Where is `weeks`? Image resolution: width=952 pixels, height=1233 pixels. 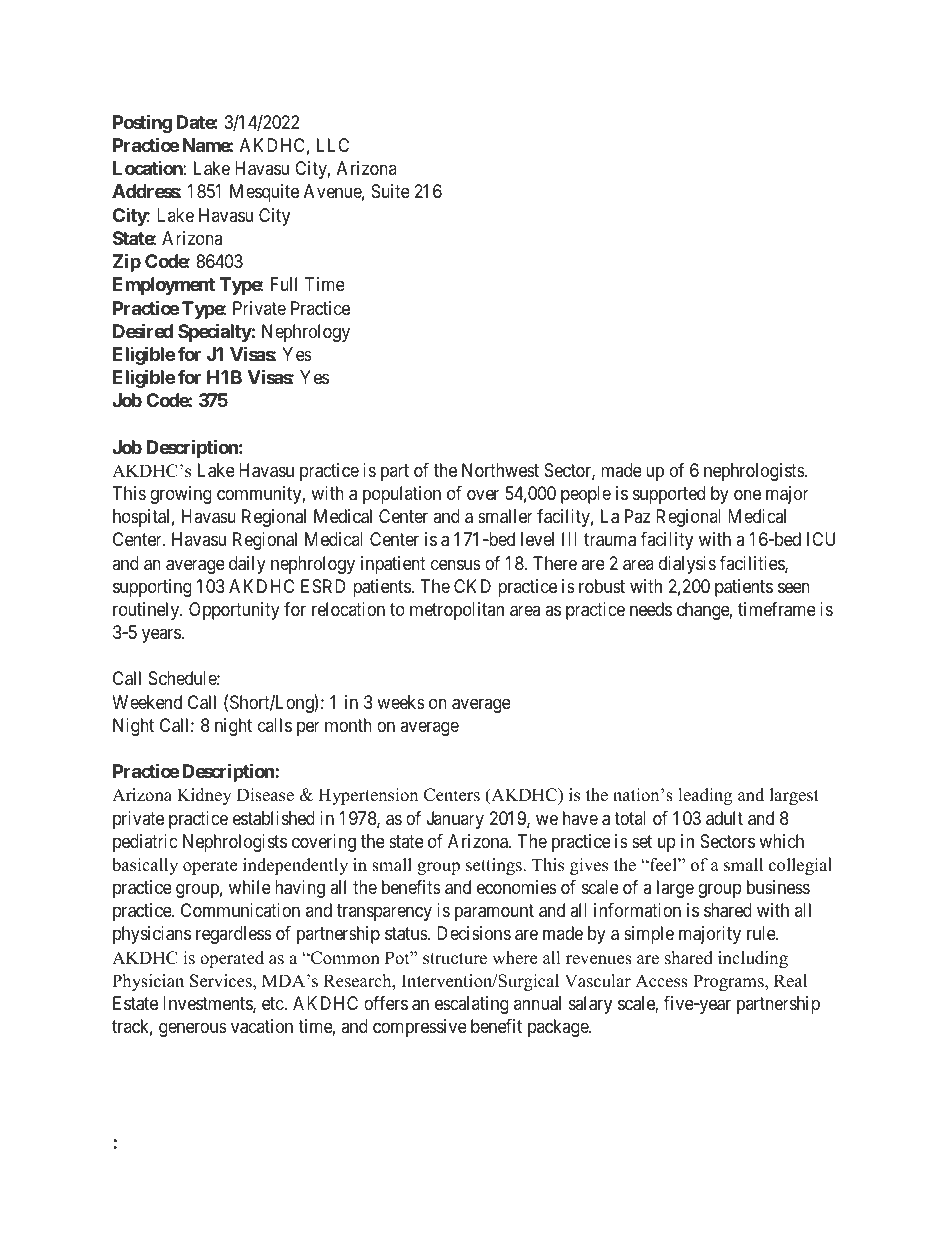
weeks is located at coordinates (401, 702).
